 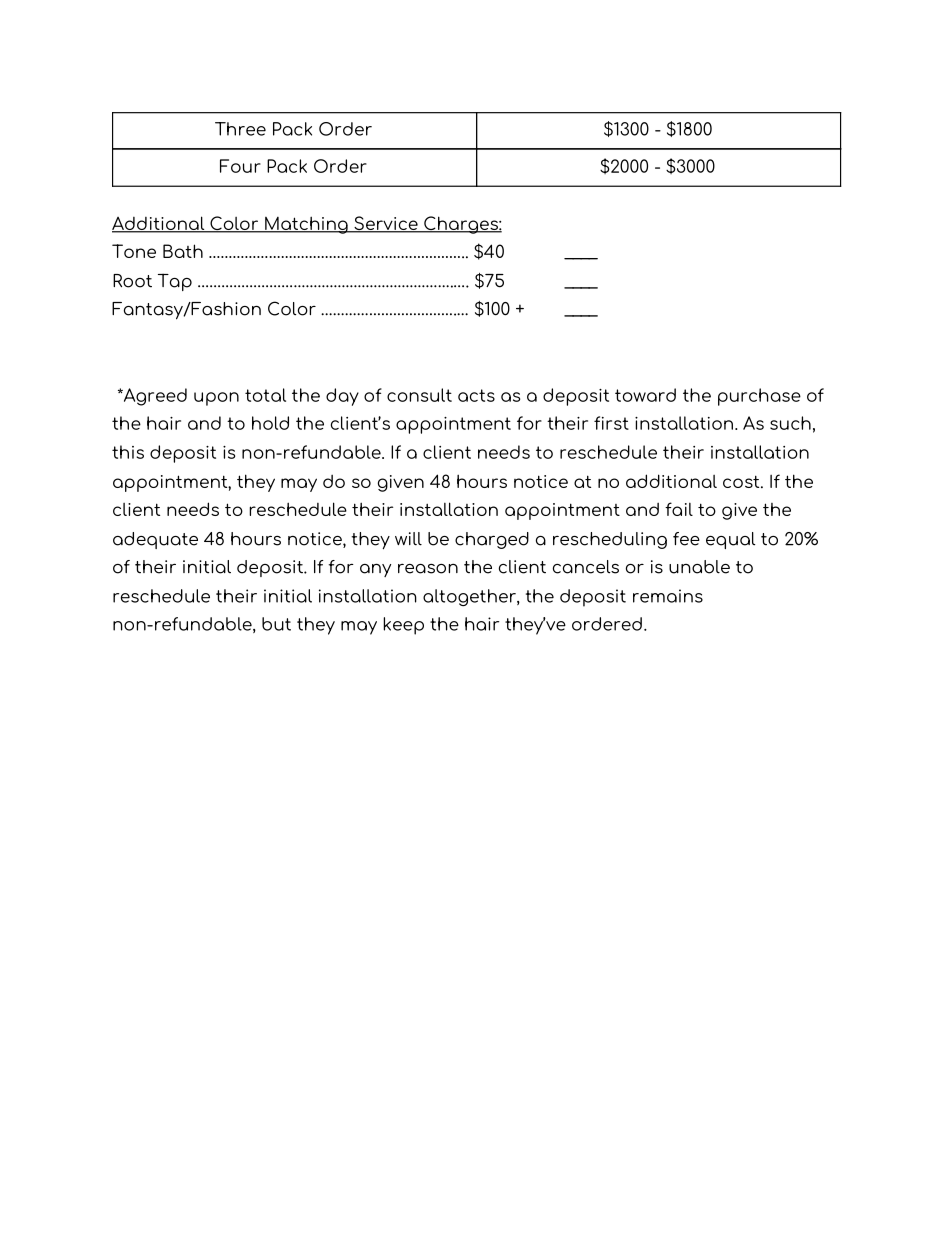 I want to click on but, so click(x=276, y=624).
